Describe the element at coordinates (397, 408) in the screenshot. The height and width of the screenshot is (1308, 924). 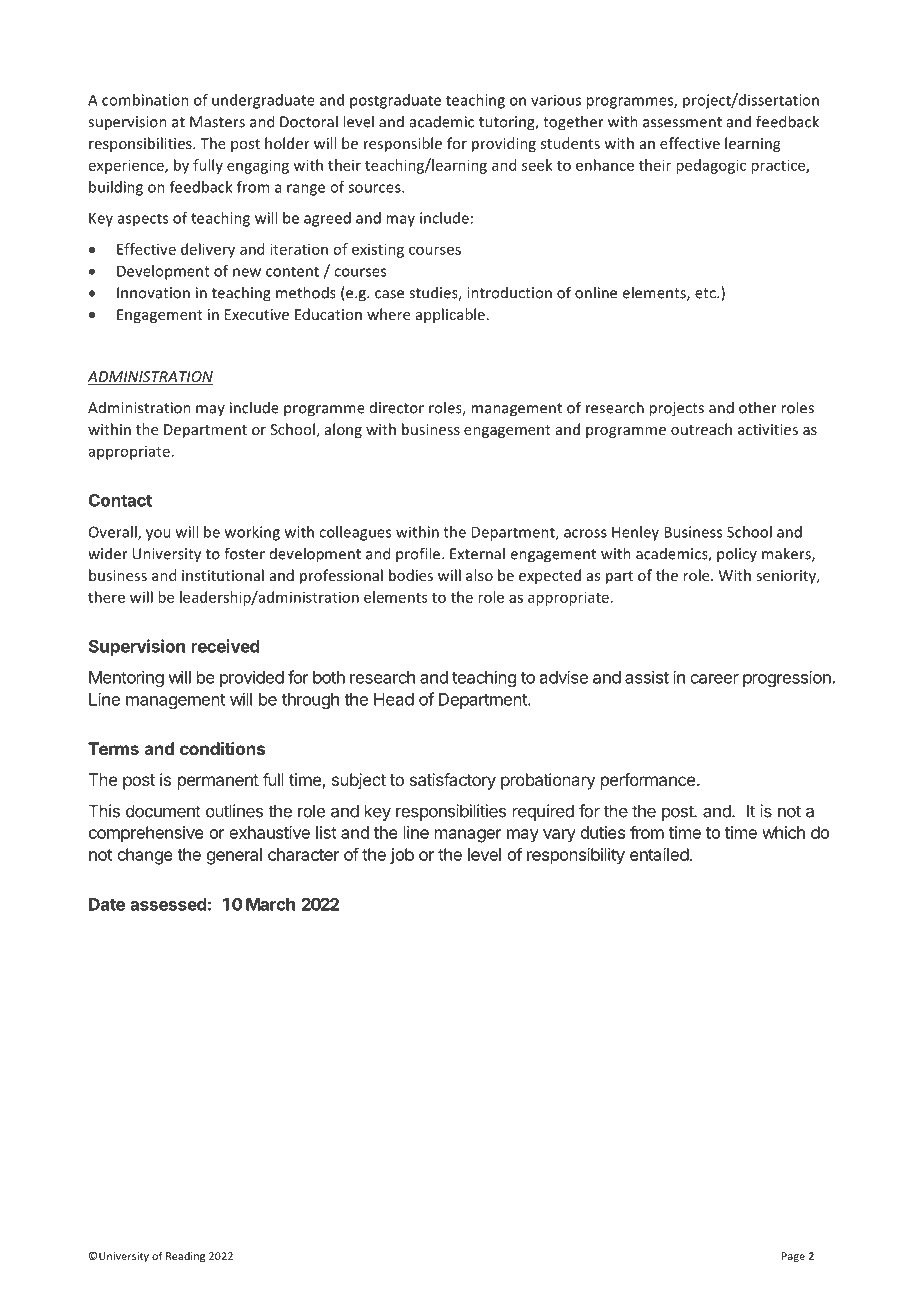
I see `director` at that location.
